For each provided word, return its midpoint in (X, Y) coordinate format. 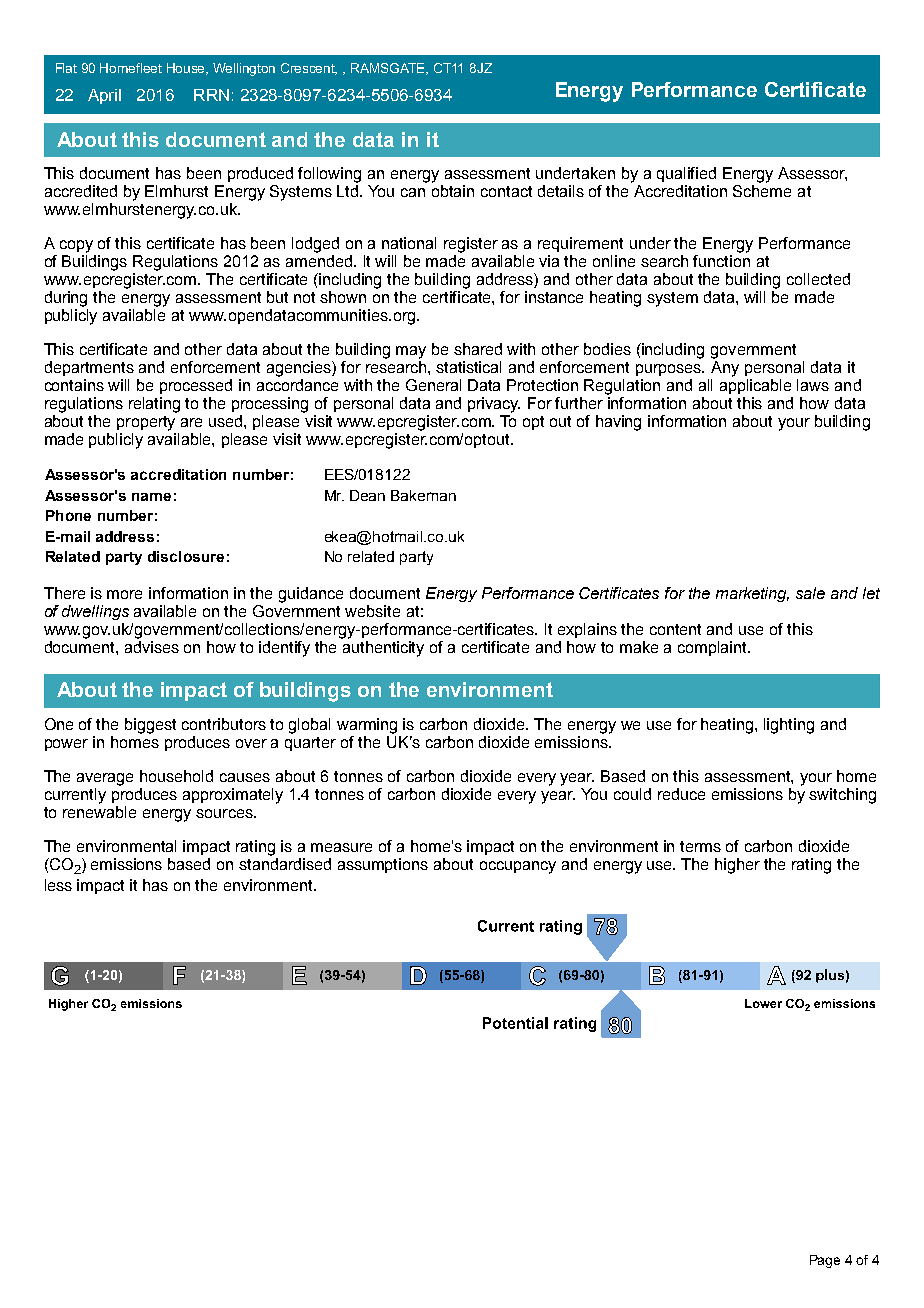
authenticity (383, 649)
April (104, 96)
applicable (755, 386)
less (58, 885)
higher (737, 866)
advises (152, 647)
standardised (285, 864)
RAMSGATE (389, 69)
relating (154, 405)
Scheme (762, 191)
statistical (468, 367)
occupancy (518, 867)
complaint (714, 648)
